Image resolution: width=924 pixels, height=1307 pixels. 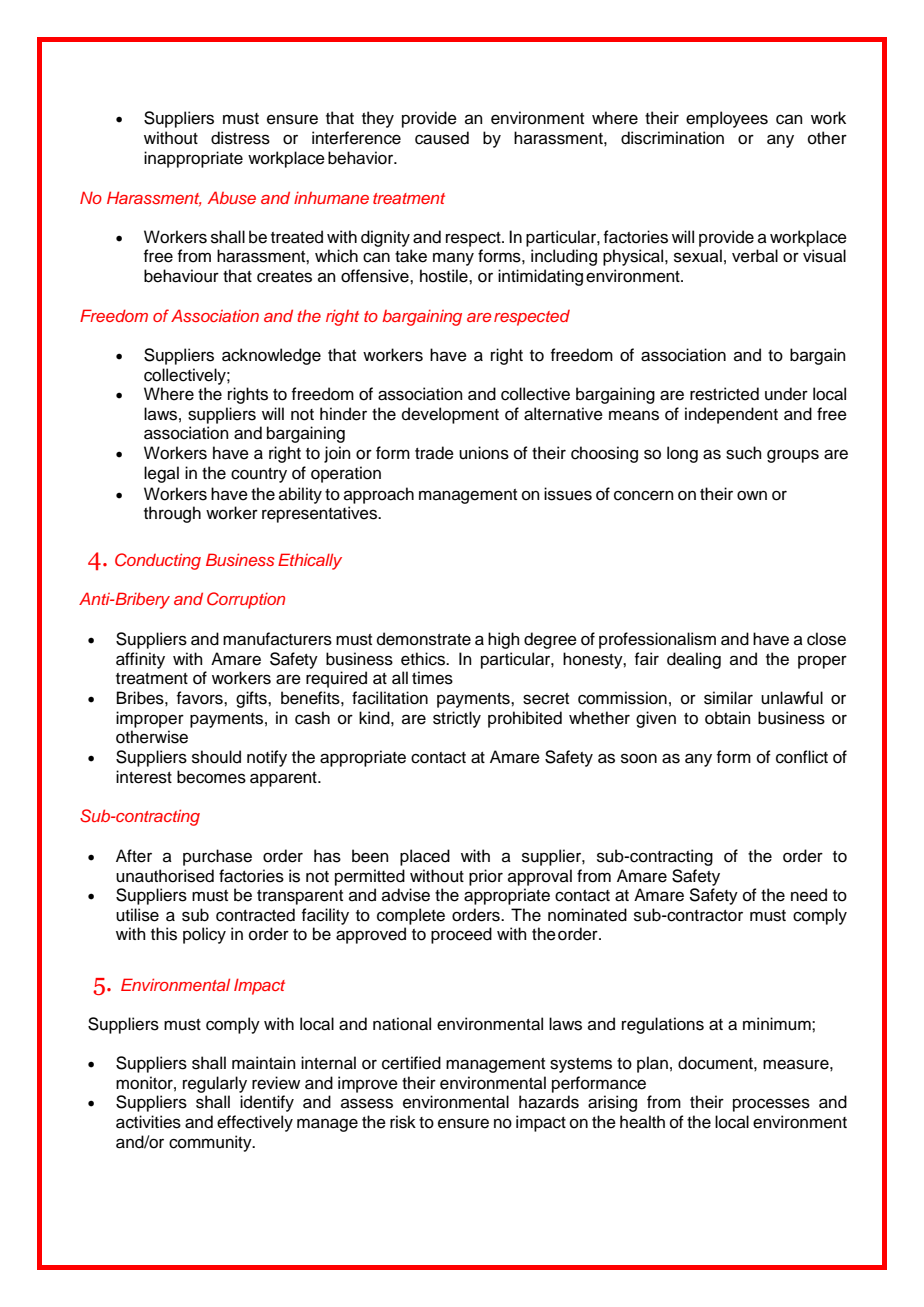 I want to click on processes, so click(x=771, y=1105).
